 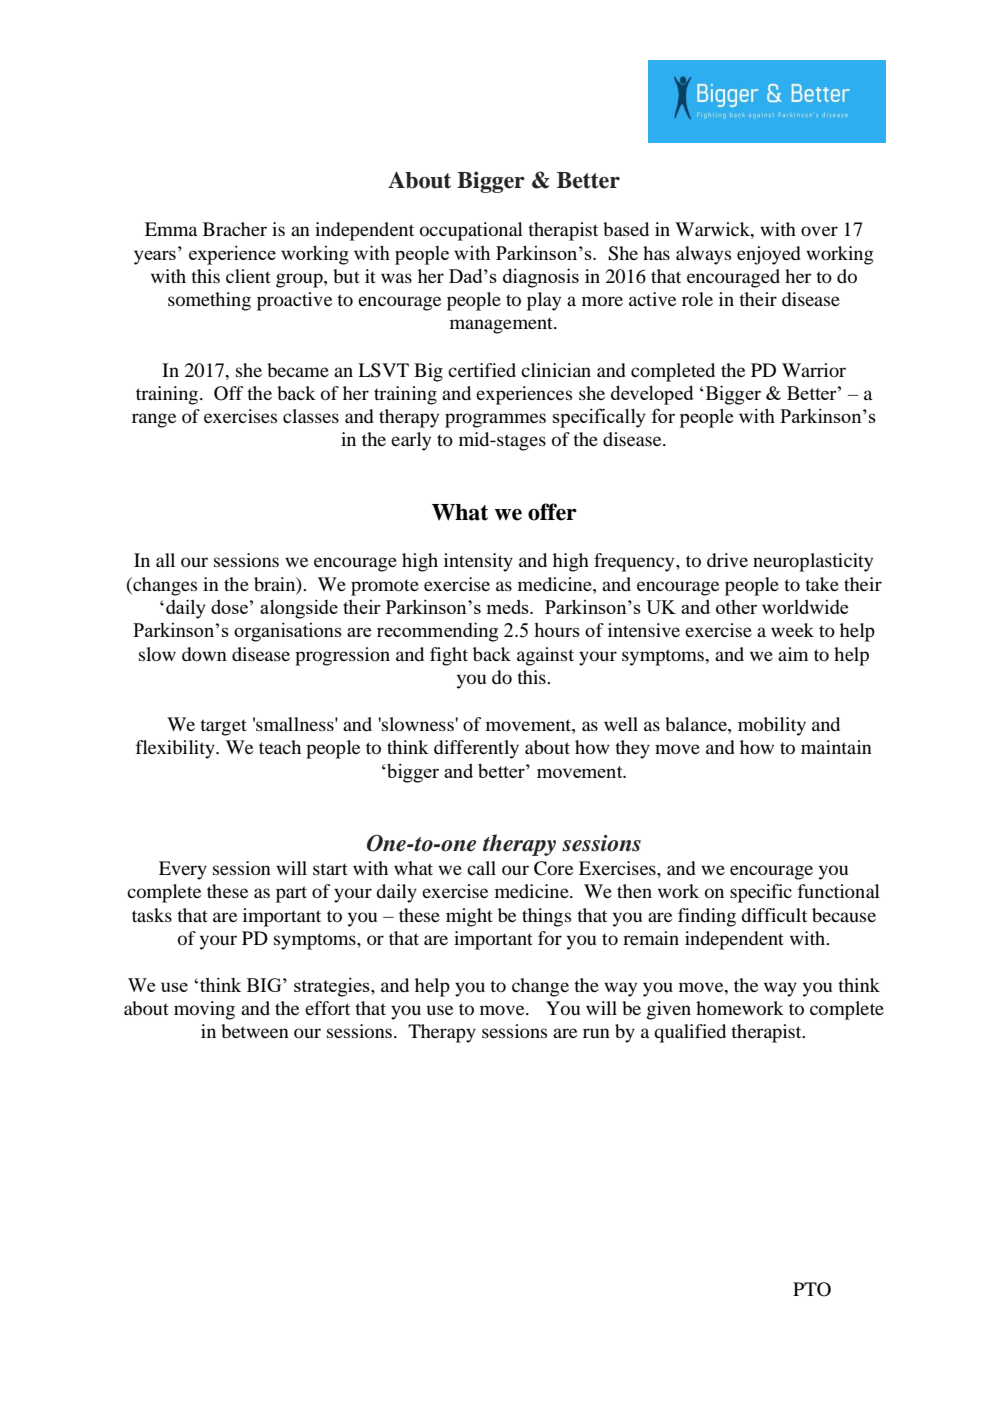 I want to click on occupational, so click(x=471, y=231).
